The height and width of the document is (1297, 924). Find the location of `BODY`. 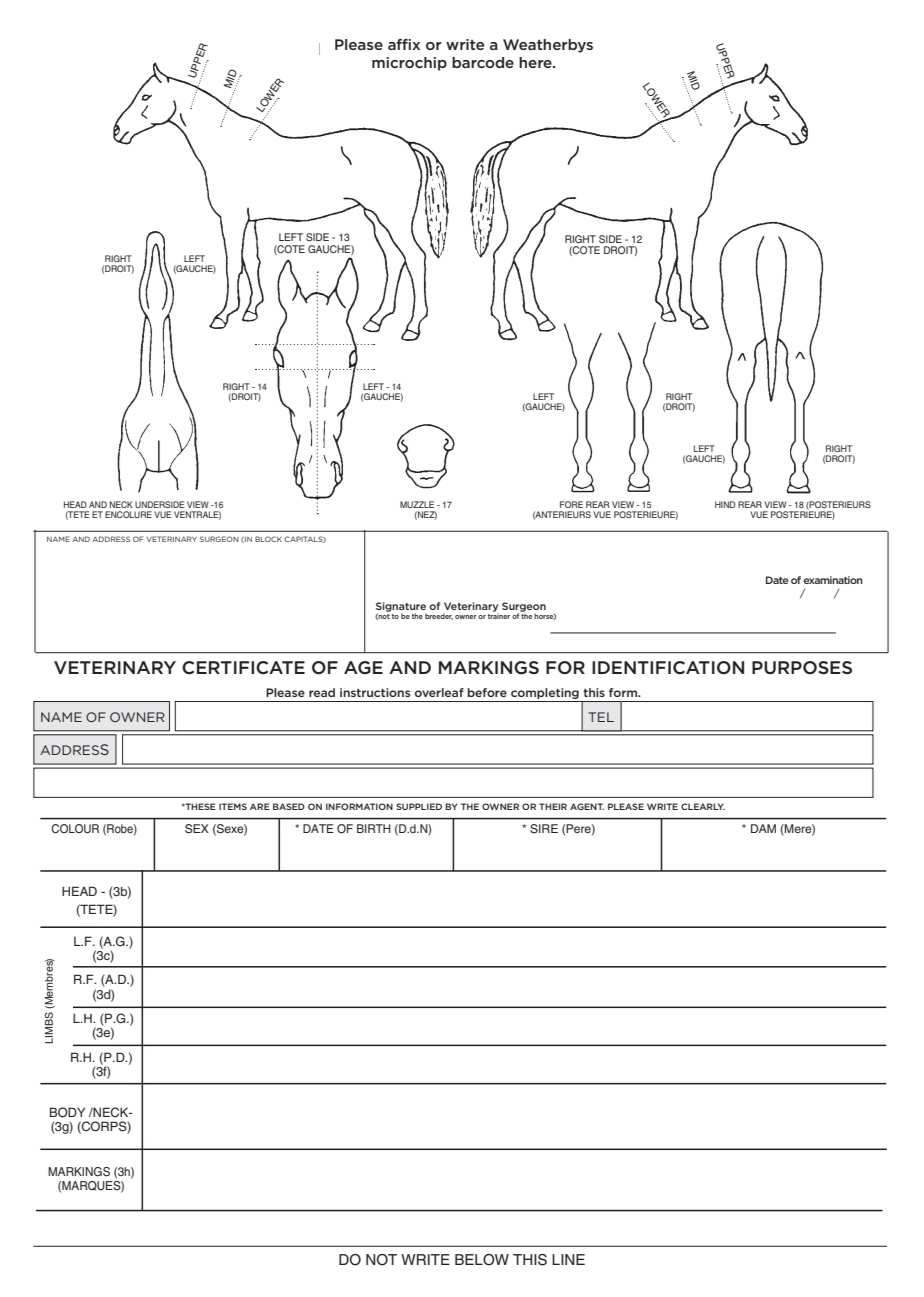

BODY is located at coordinates (67, 1112).
